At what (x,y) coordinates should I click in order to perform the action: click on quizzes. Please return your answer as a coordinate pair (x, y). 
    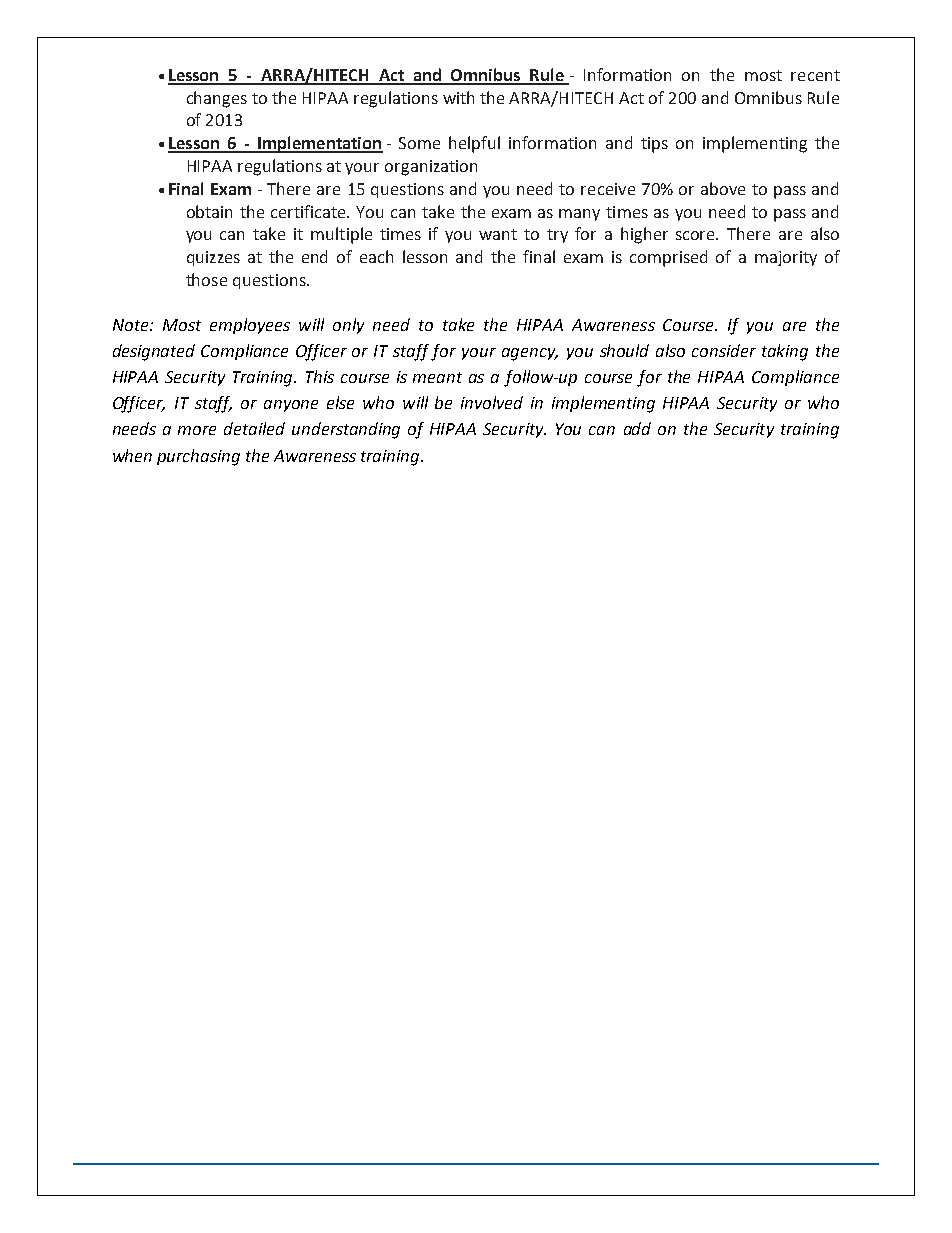
    Looking at the image, I should click on (213, 258).
